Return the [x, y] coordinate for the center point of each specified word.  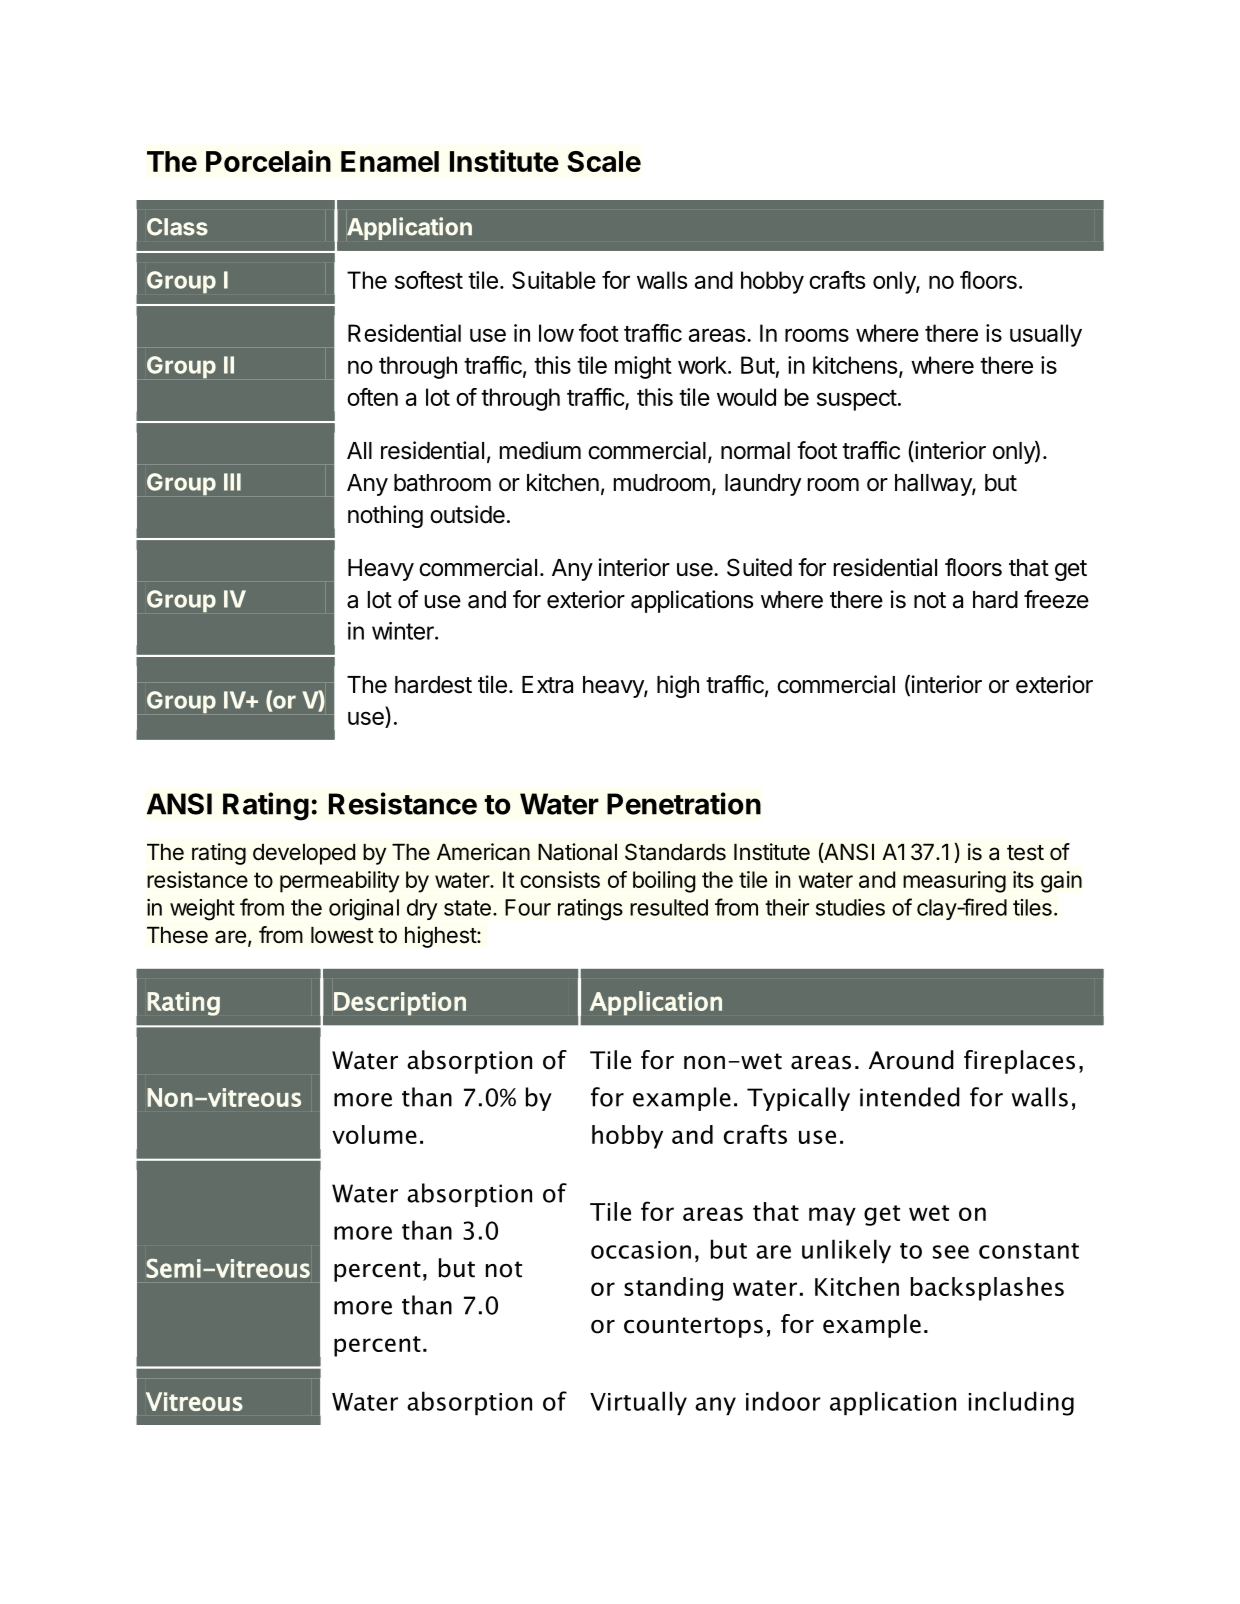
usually [1046, 335]
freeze [1056, 599]
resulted [669, 907]
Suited [759, 567]
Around [911, 1060]
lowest [342, 935]
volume [374, 1134]
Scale [604, 161]
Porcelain [268, 161]
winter [404, 631]
